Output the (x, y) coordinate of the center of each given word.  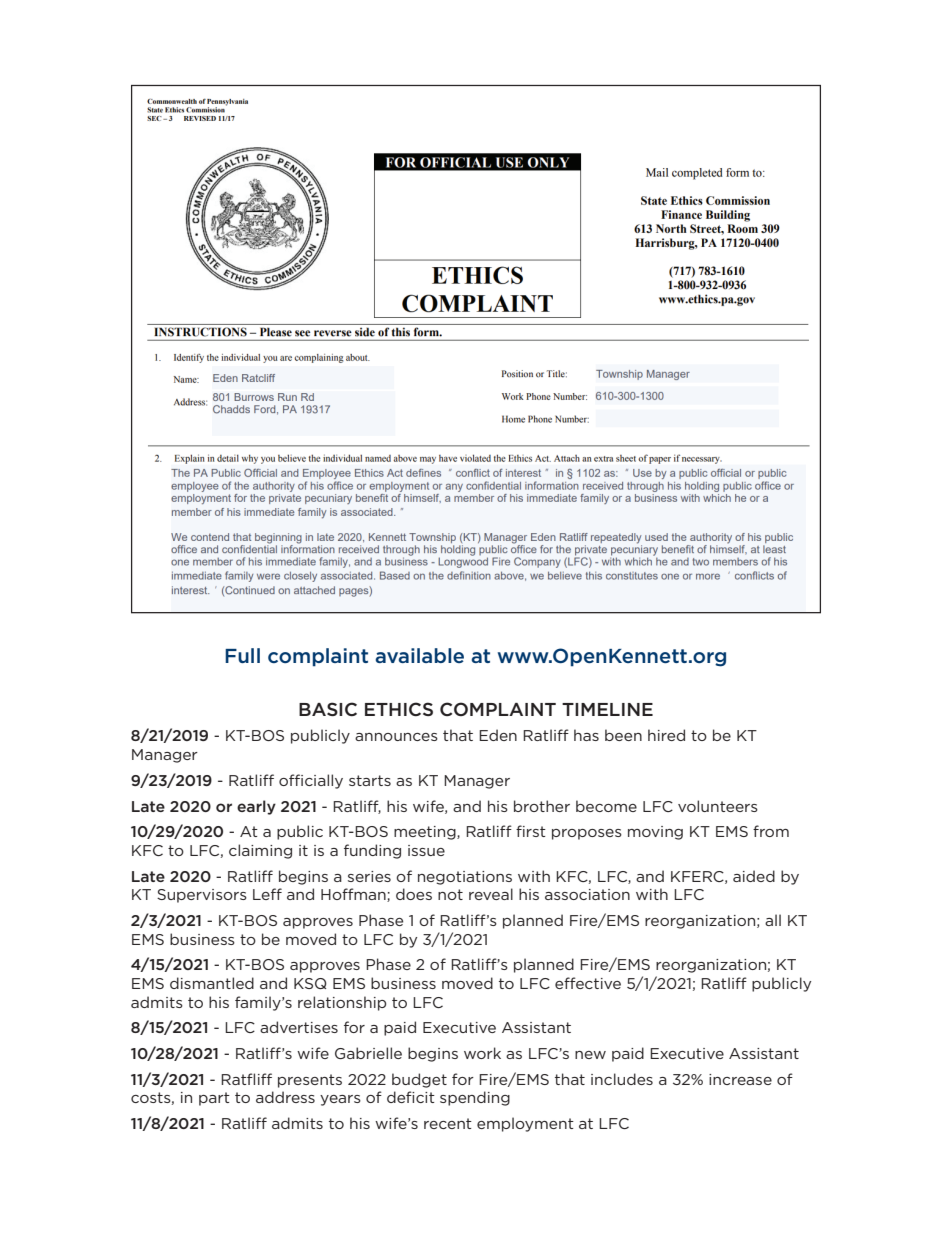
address (285, 1097)
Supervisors (202, 896)
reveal (491, 894)
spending (475, 1098)
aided (754, 876)
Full (242, 655)
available (419, 655)
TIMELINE (607, 709)
